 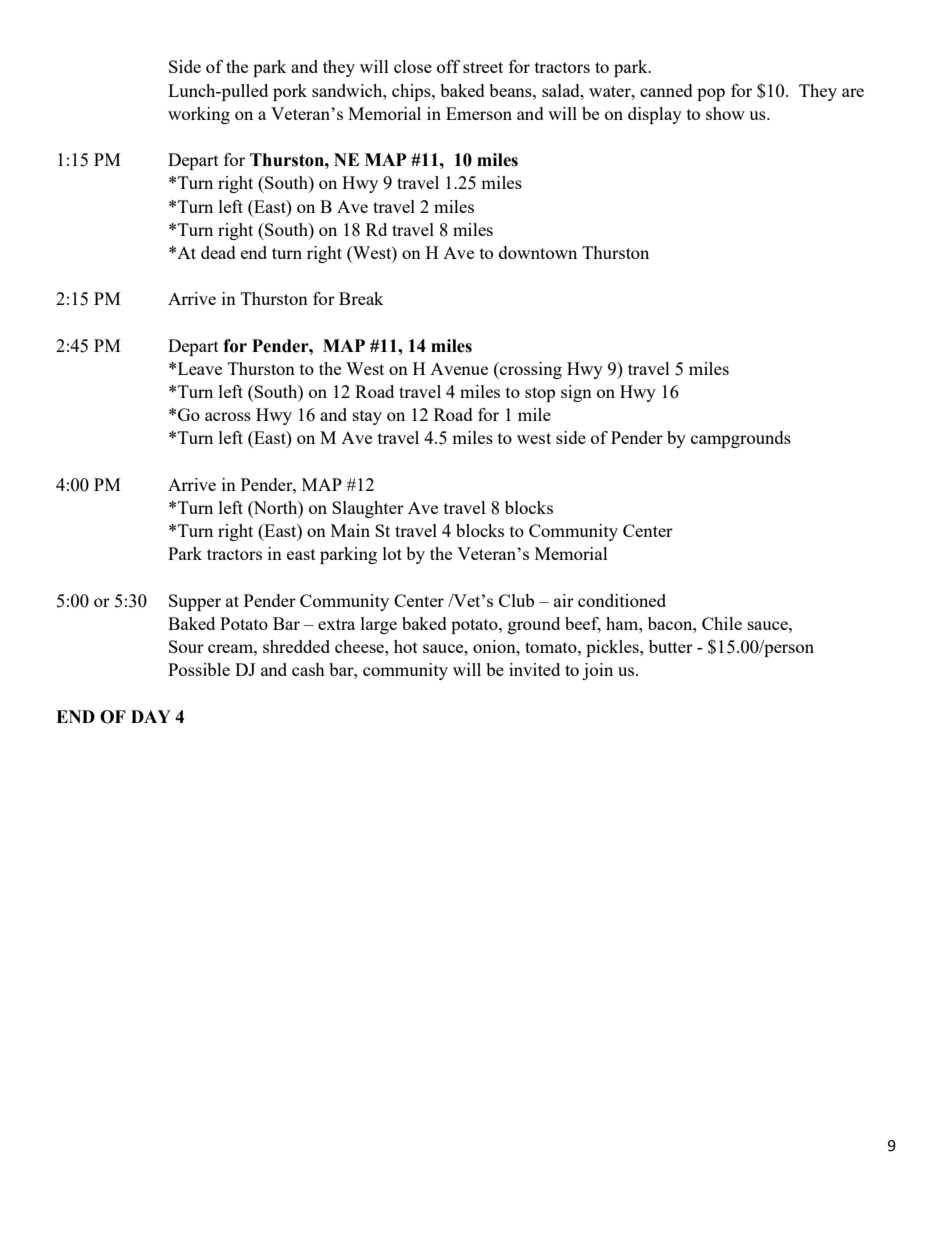 What do you see at coordinates (540, 394) in the screenshot?
I see `stop` at bounding box center [540, 394].
